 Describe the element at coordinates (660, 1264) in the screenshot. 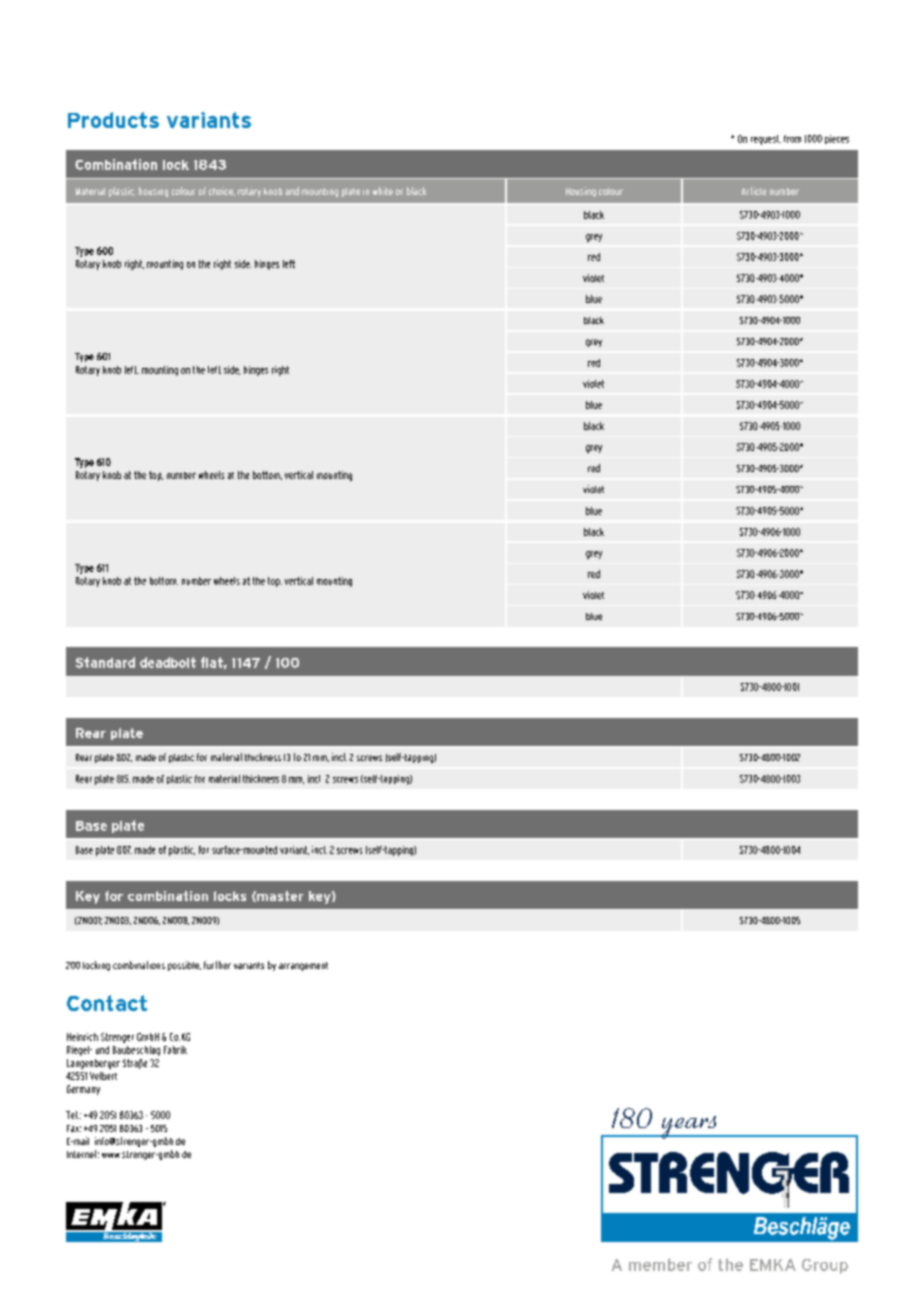

I see `member` at that location.
